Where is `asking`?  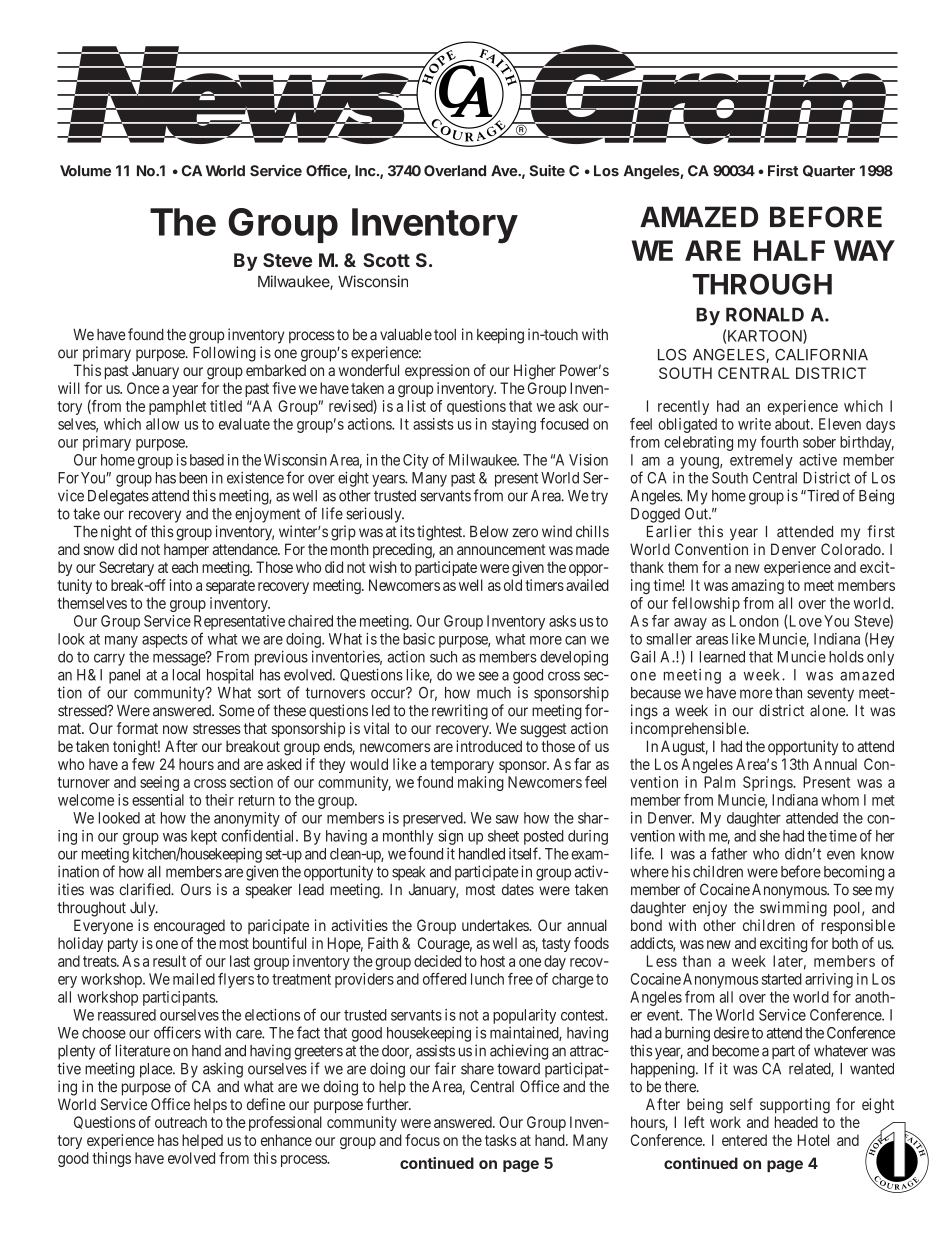 asking is located at coordinates (223, 1070).
